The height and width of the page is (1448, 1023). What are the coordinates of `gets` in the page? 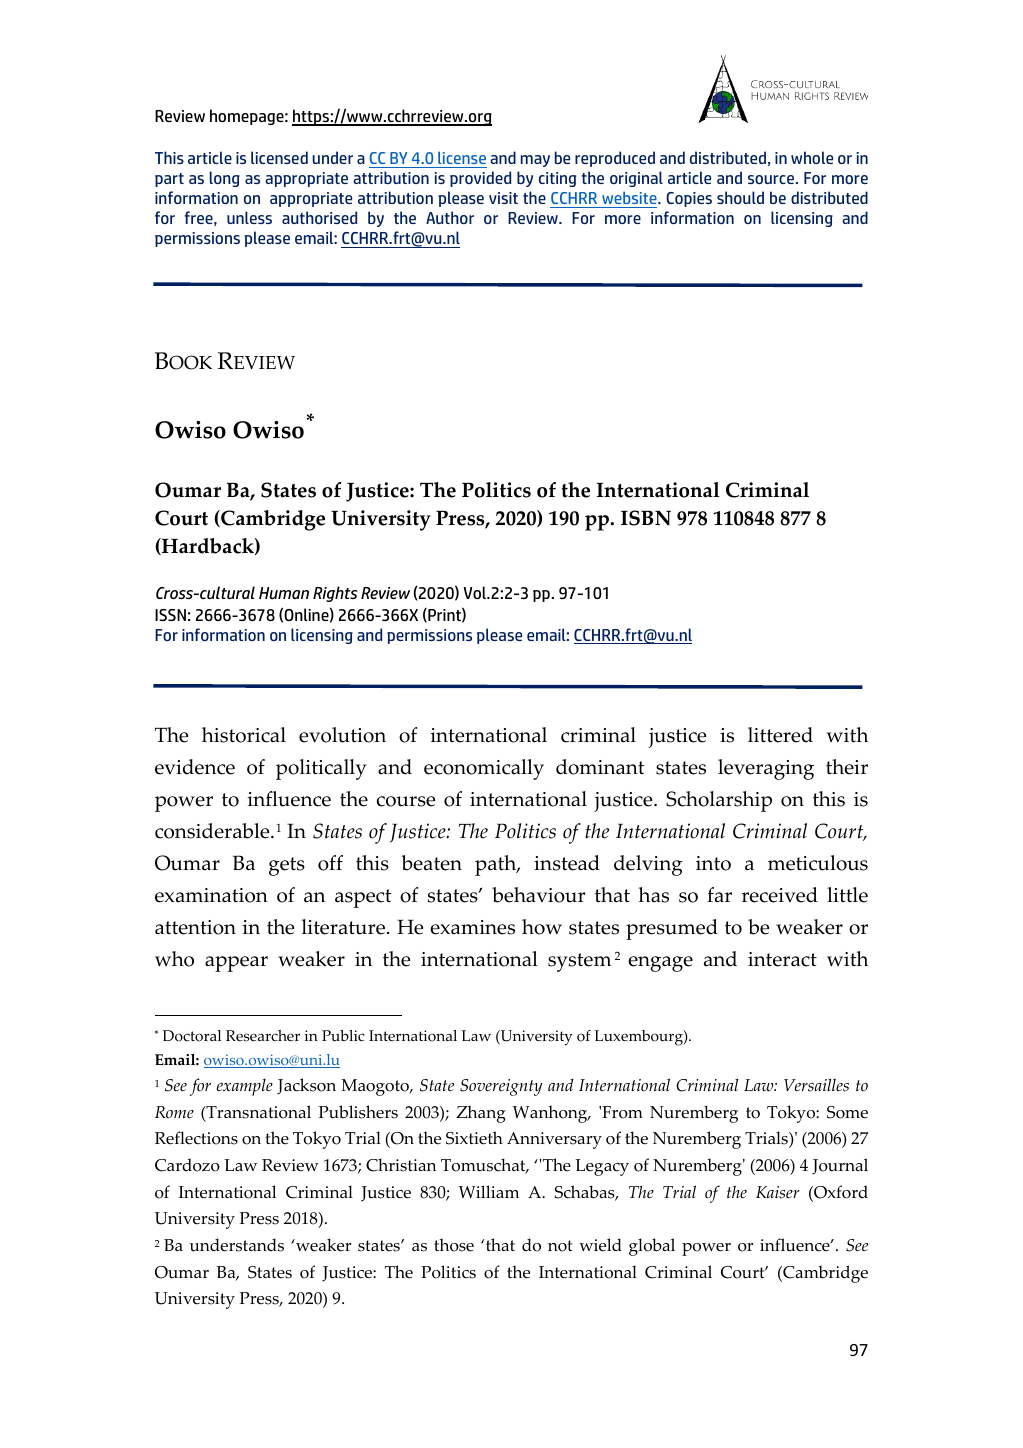 It's located at (287, 866).
